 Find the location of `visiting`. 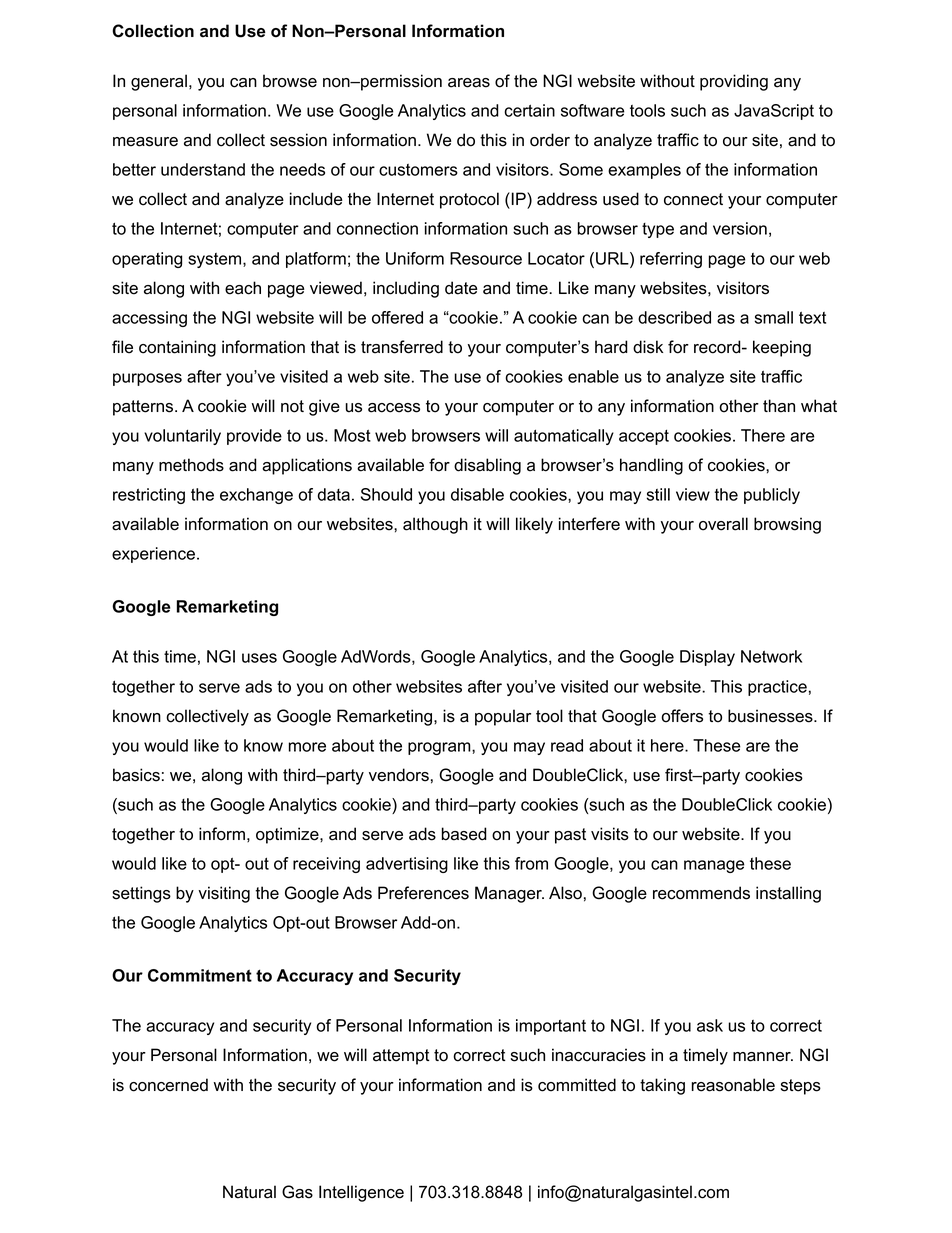

visiting is located at coordinates (224, 894).
